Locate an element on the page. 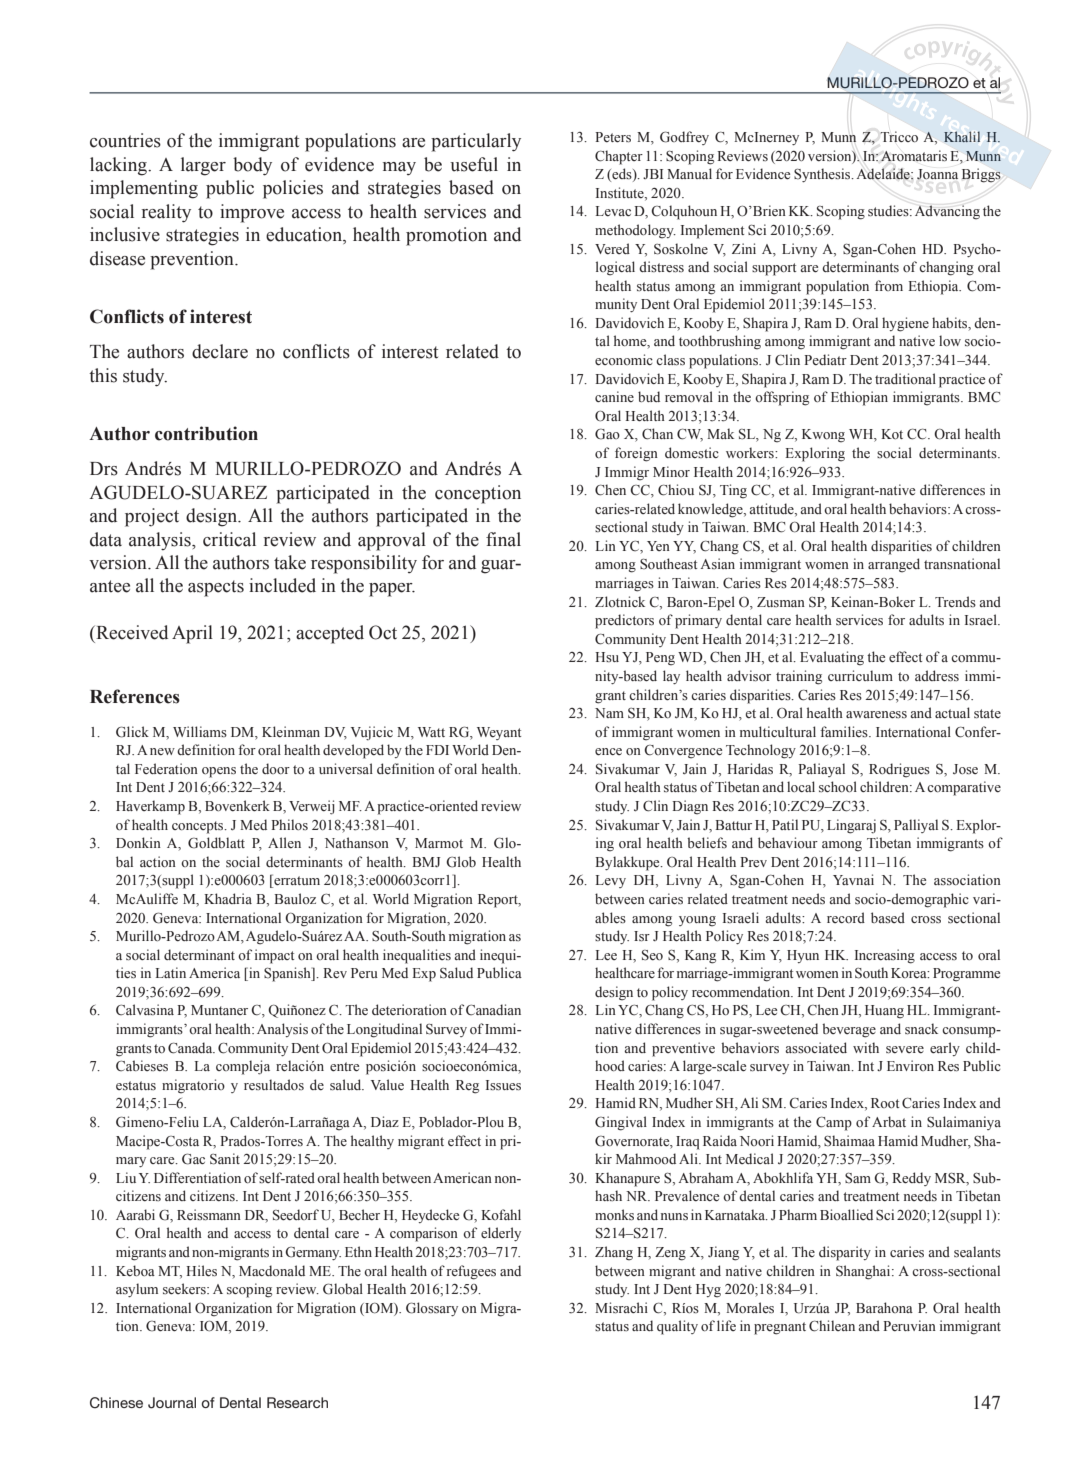 The image size is (1080, 1475). Adelaide is located at coordinates (884, 174).
